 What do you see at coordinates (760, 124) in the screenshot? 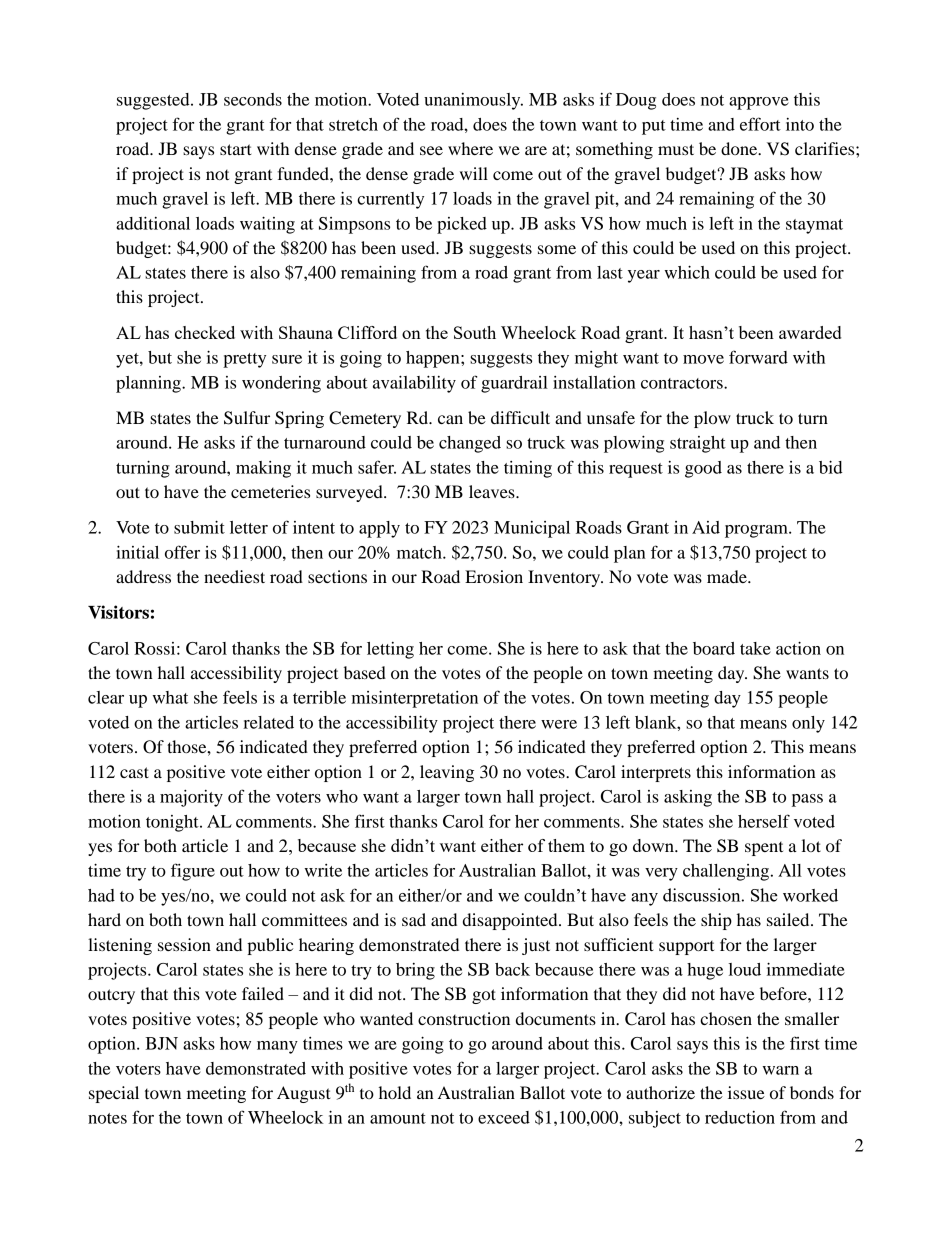
I see `effort` at bounding box center [760, 124].
